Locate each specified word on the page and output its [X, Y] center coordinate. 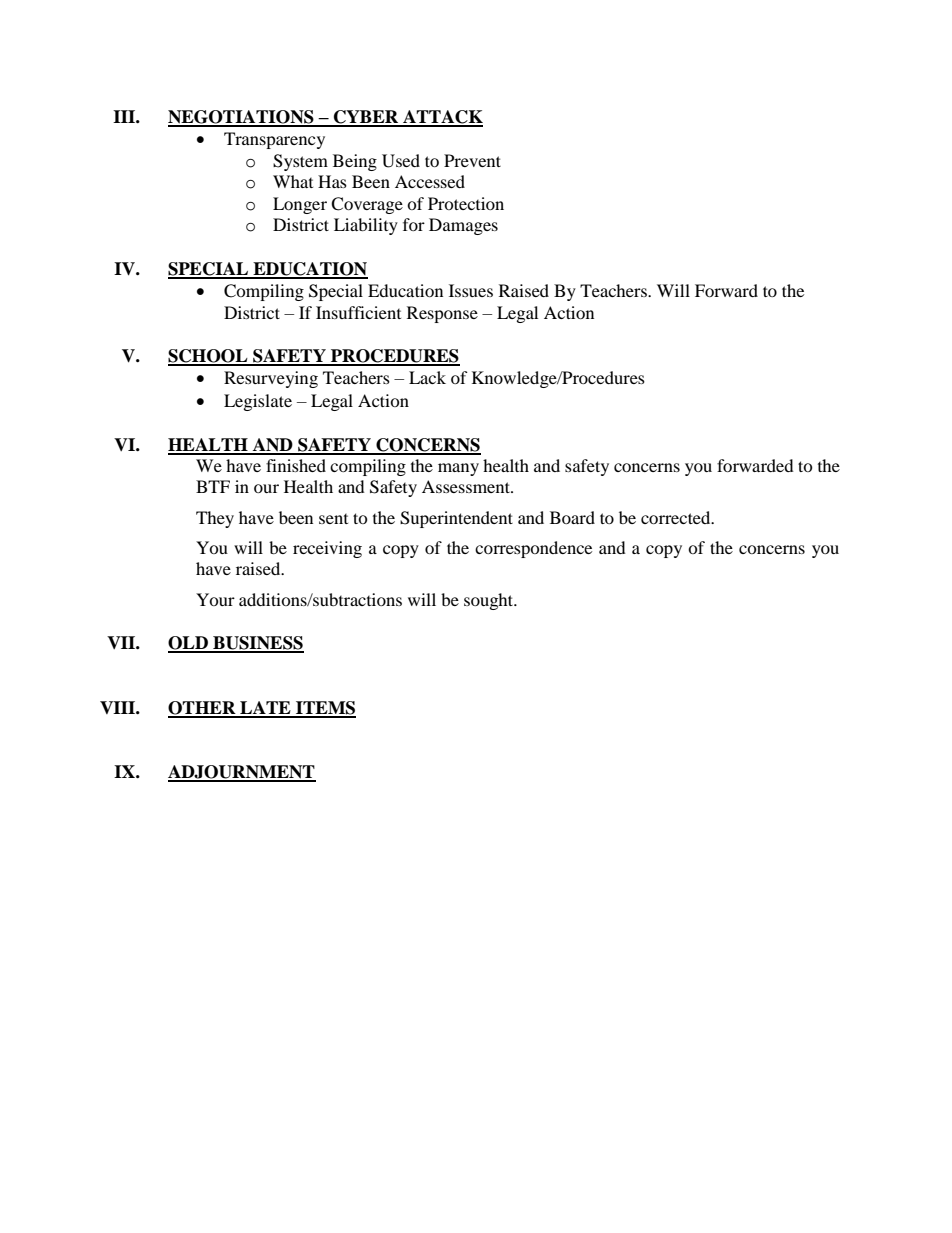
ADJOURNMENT [242, 773]
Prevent [472, 160]
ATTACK [442, 118]
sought [490, 601]
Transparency [274, 140]
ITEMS [325, 709]
